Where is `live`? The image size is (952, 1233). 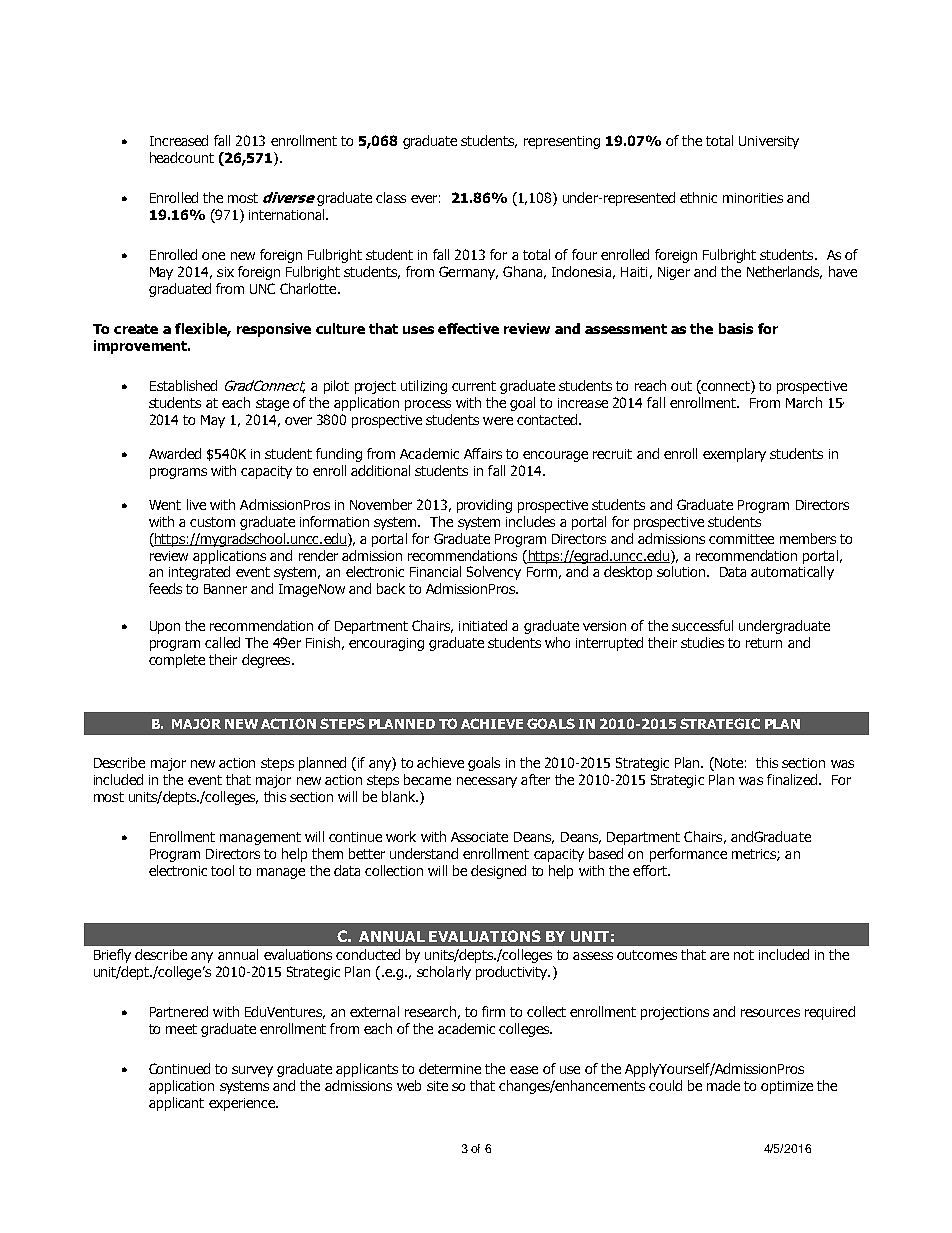 live is located at coordinates (196, 504).
